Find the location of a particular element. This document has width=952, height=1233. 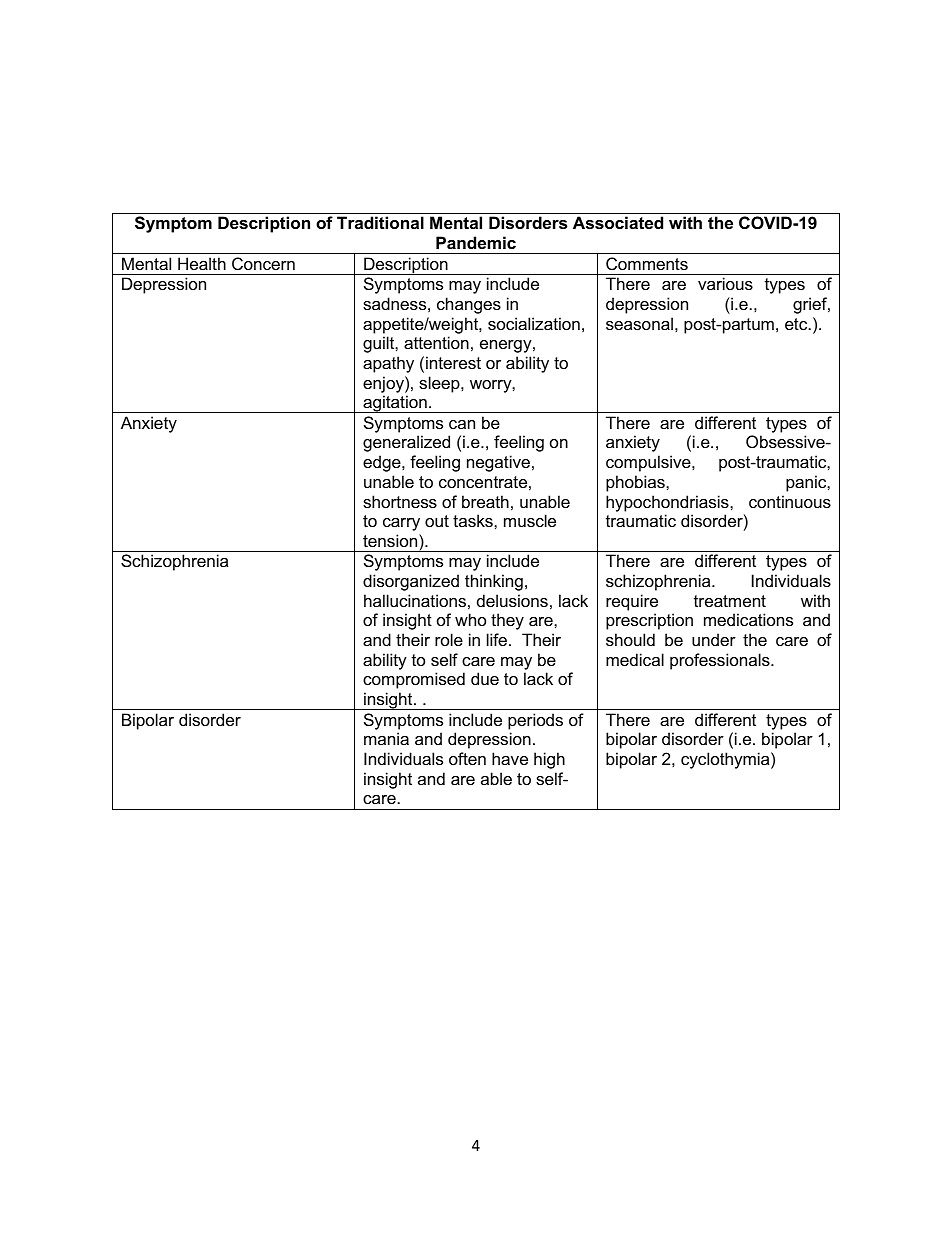

Pandemic is located at coordinates (476, 242).
